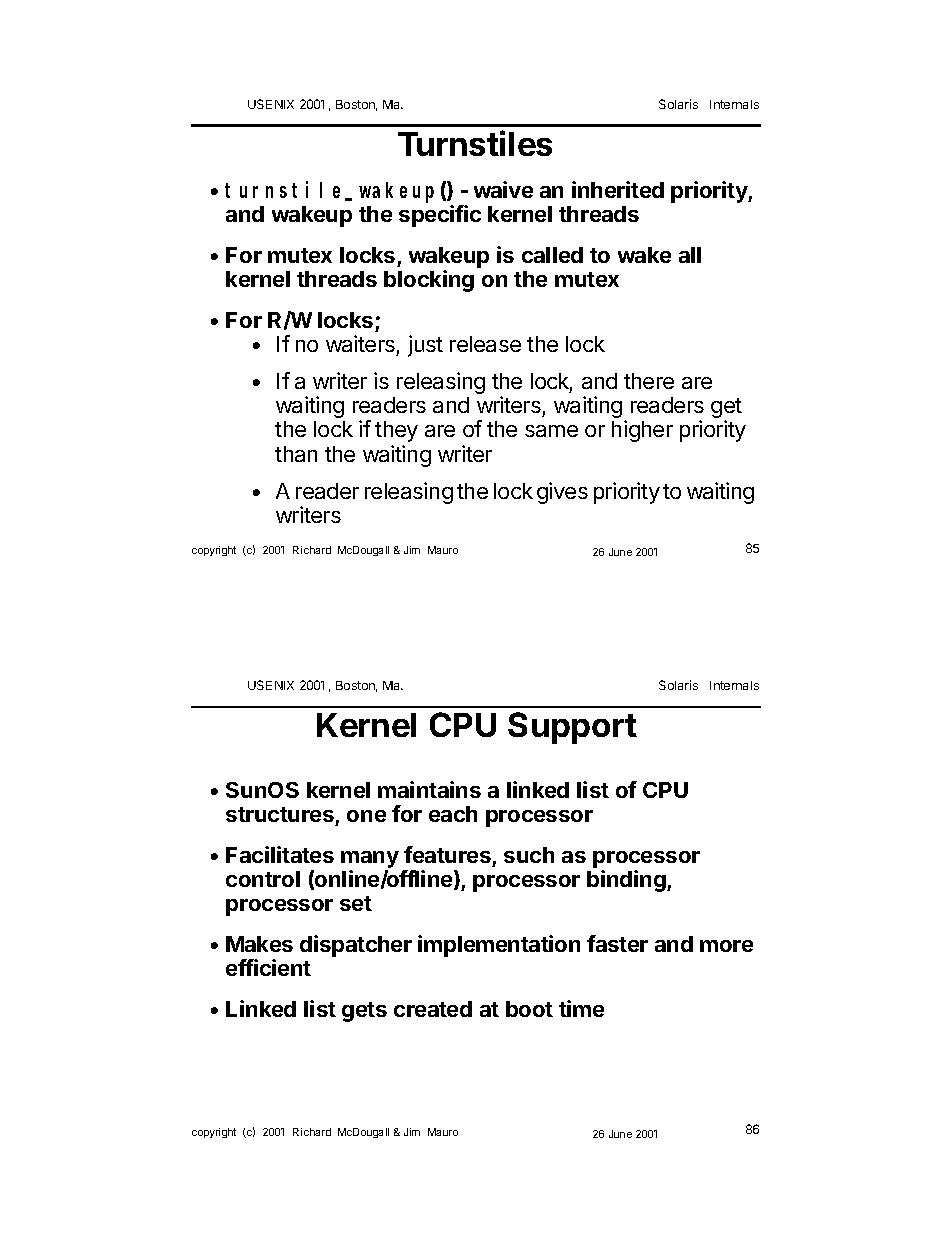 This screenshot has height=1233, width=952. Describe the element at coordinates (440, 216) in the screenshot. I see `specific` at that location.
